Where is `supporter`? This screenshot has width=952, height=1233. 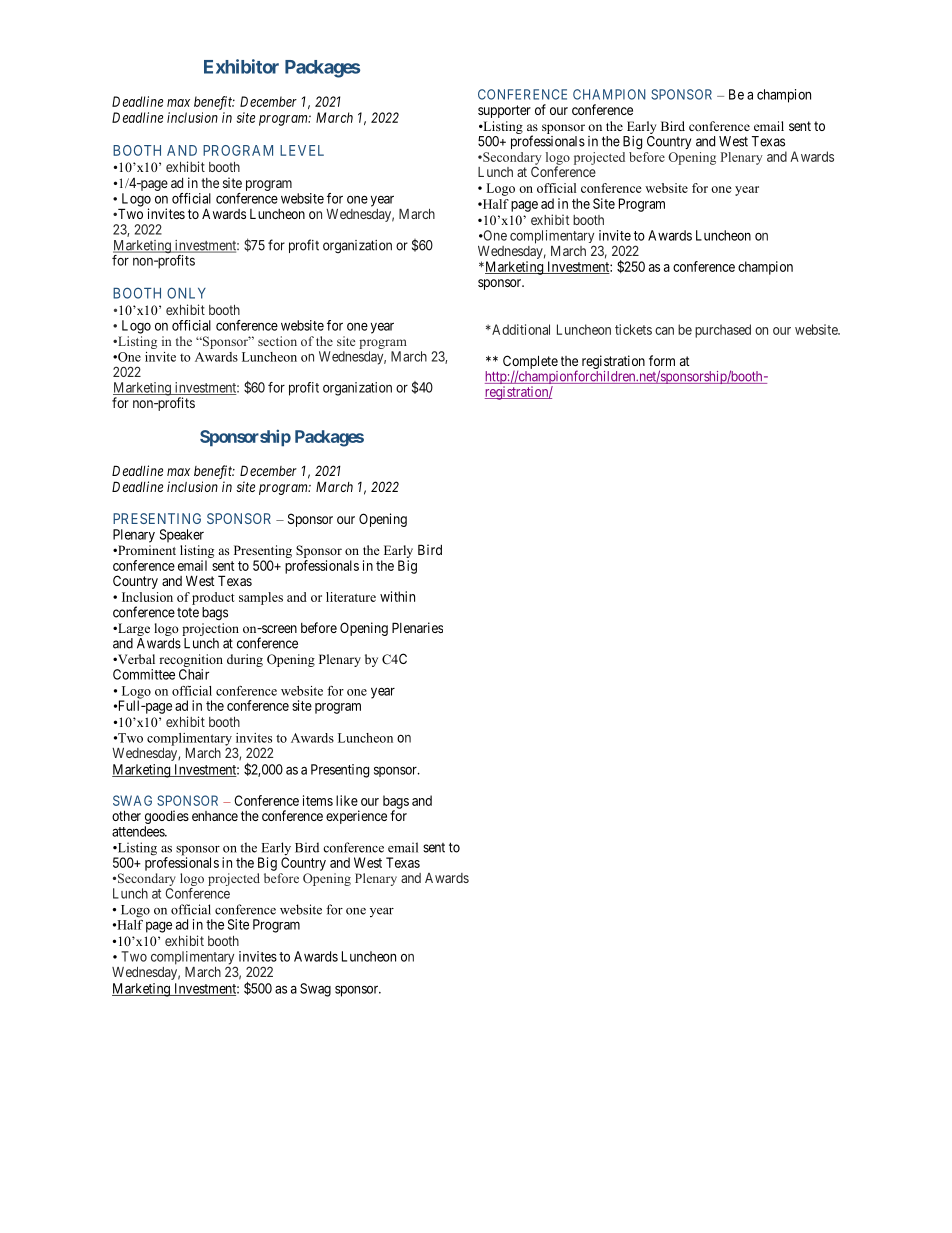
supporter is located at coordinates (504, 111).
